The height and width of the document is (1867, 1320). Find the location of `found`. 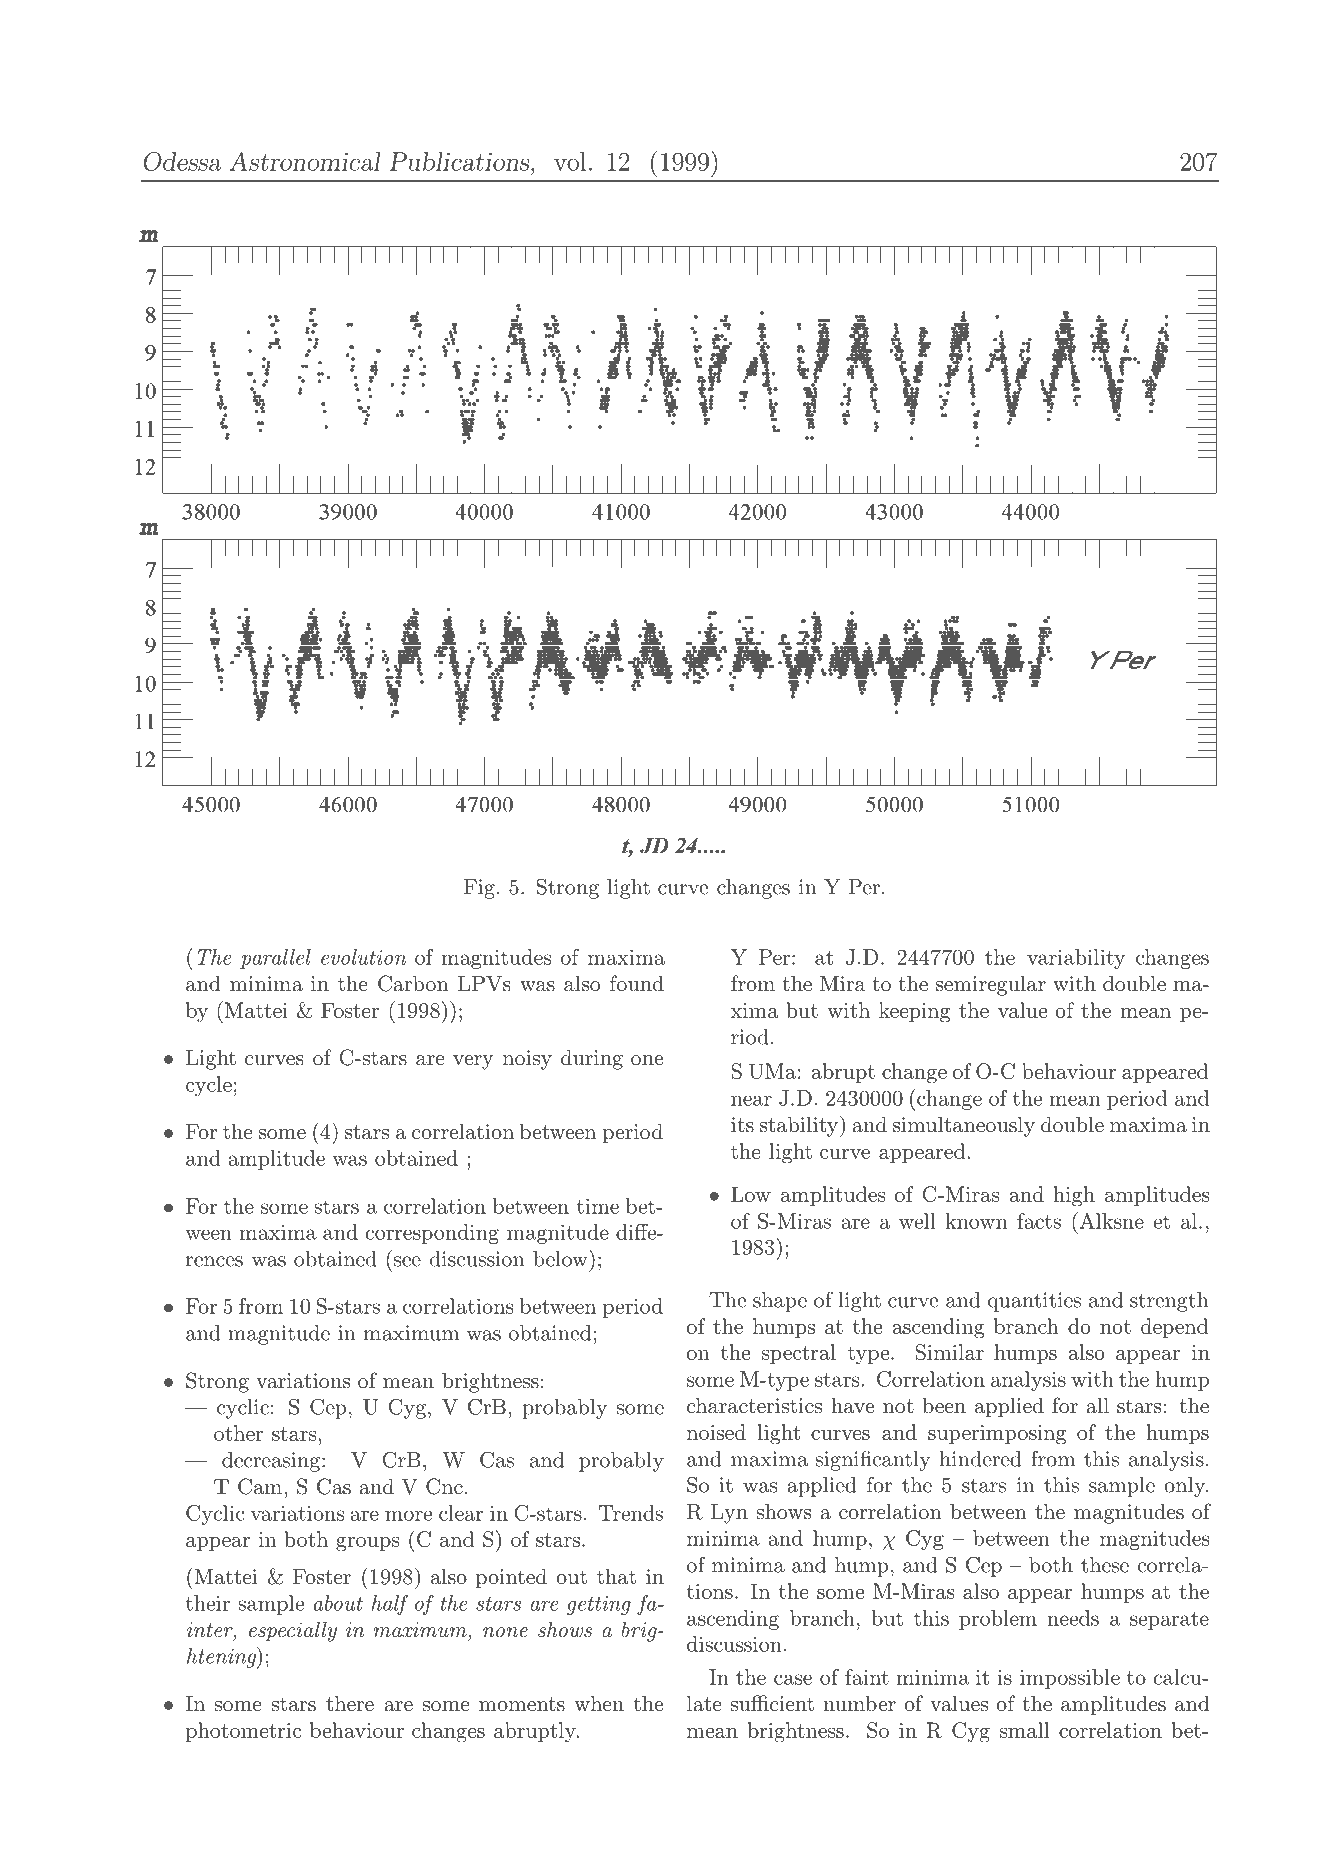

found is located at coordinates (637, 983).
